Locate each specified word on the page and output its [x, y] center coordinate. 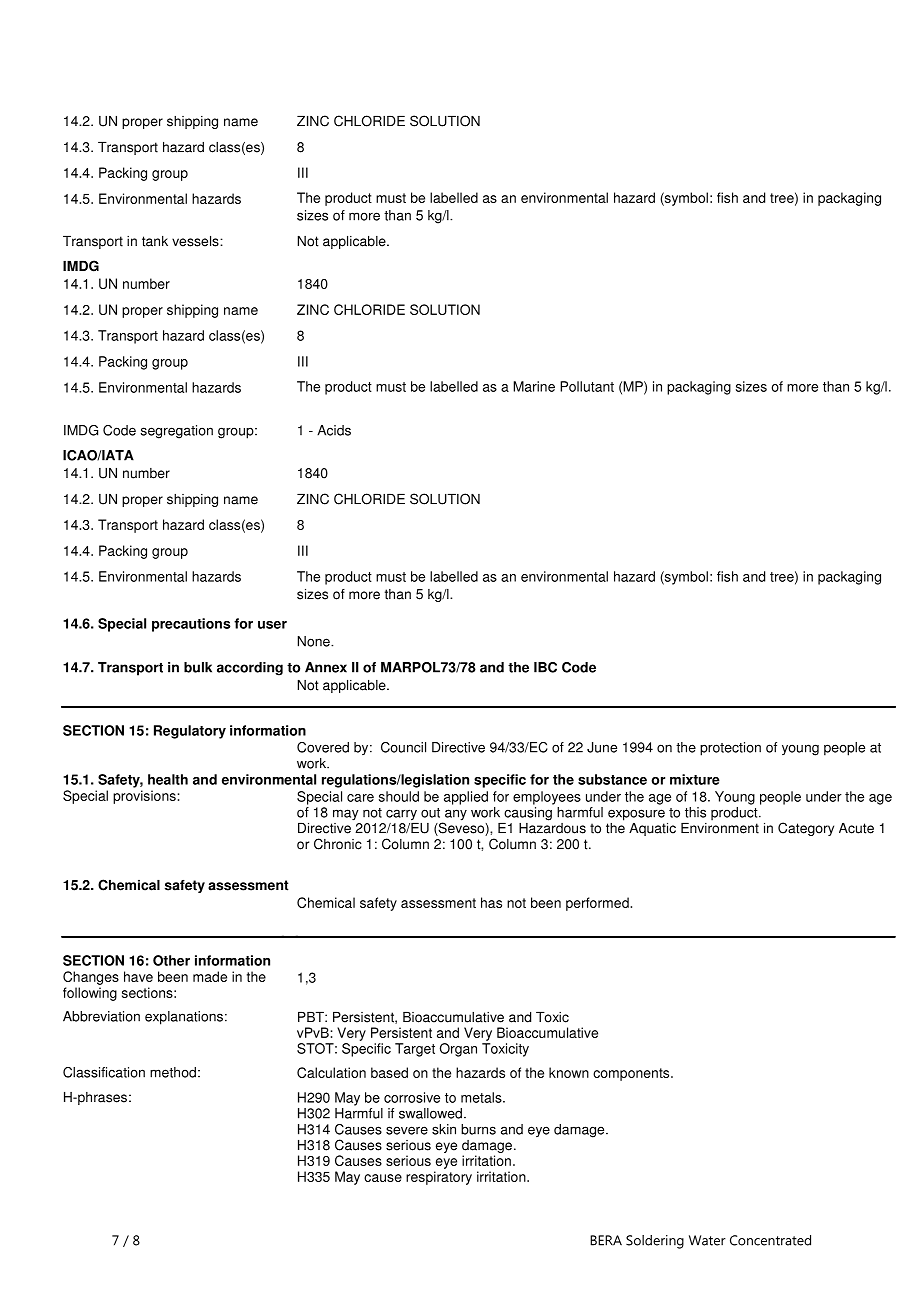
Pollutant [587, 386]
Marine [534, 386]
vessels [196, 241]
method [173, 1072]
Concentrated [770, 1240]
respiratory [439, 1178]
